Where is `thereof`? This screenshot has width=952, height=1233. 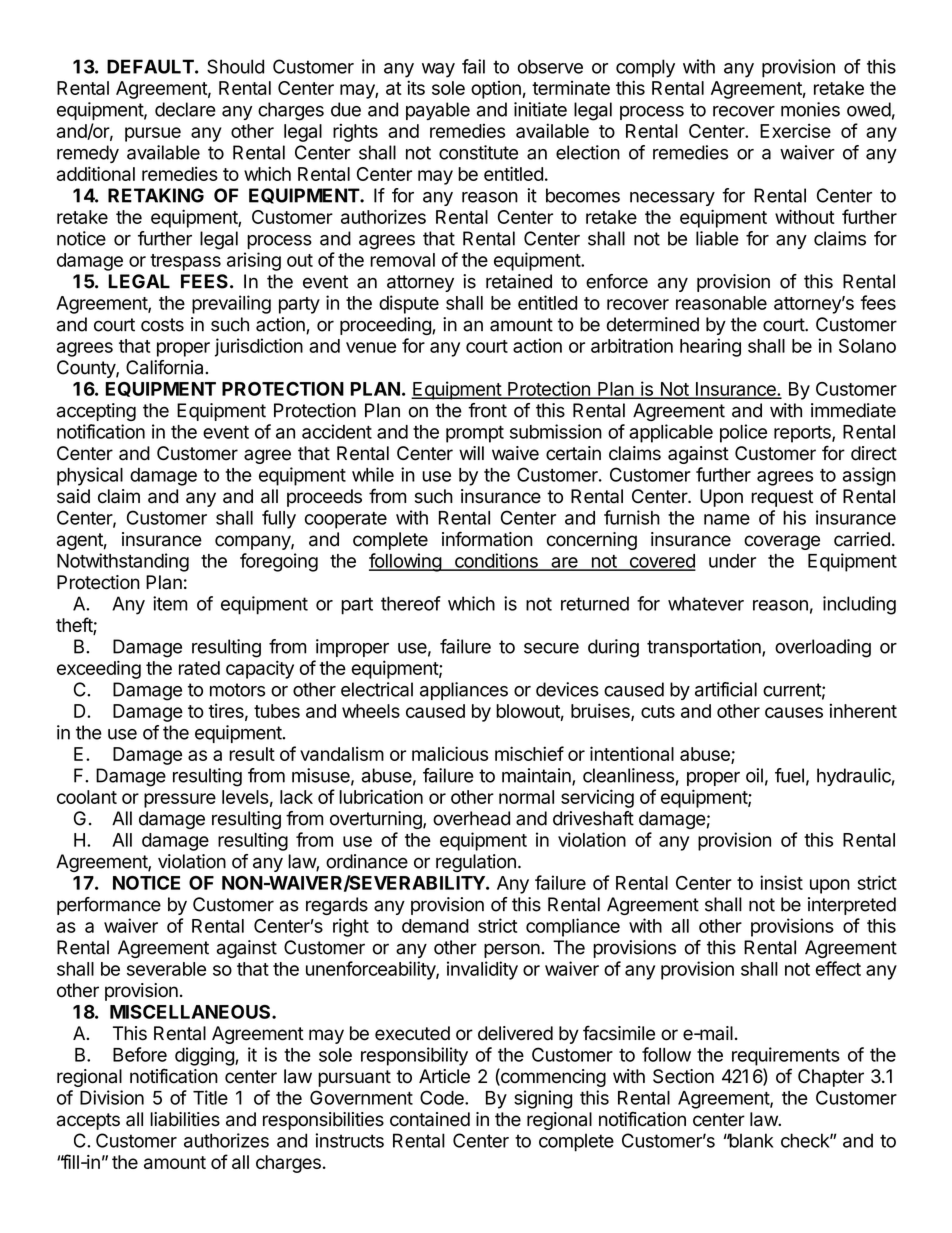 thereof is located at coordinates (411, 603).
